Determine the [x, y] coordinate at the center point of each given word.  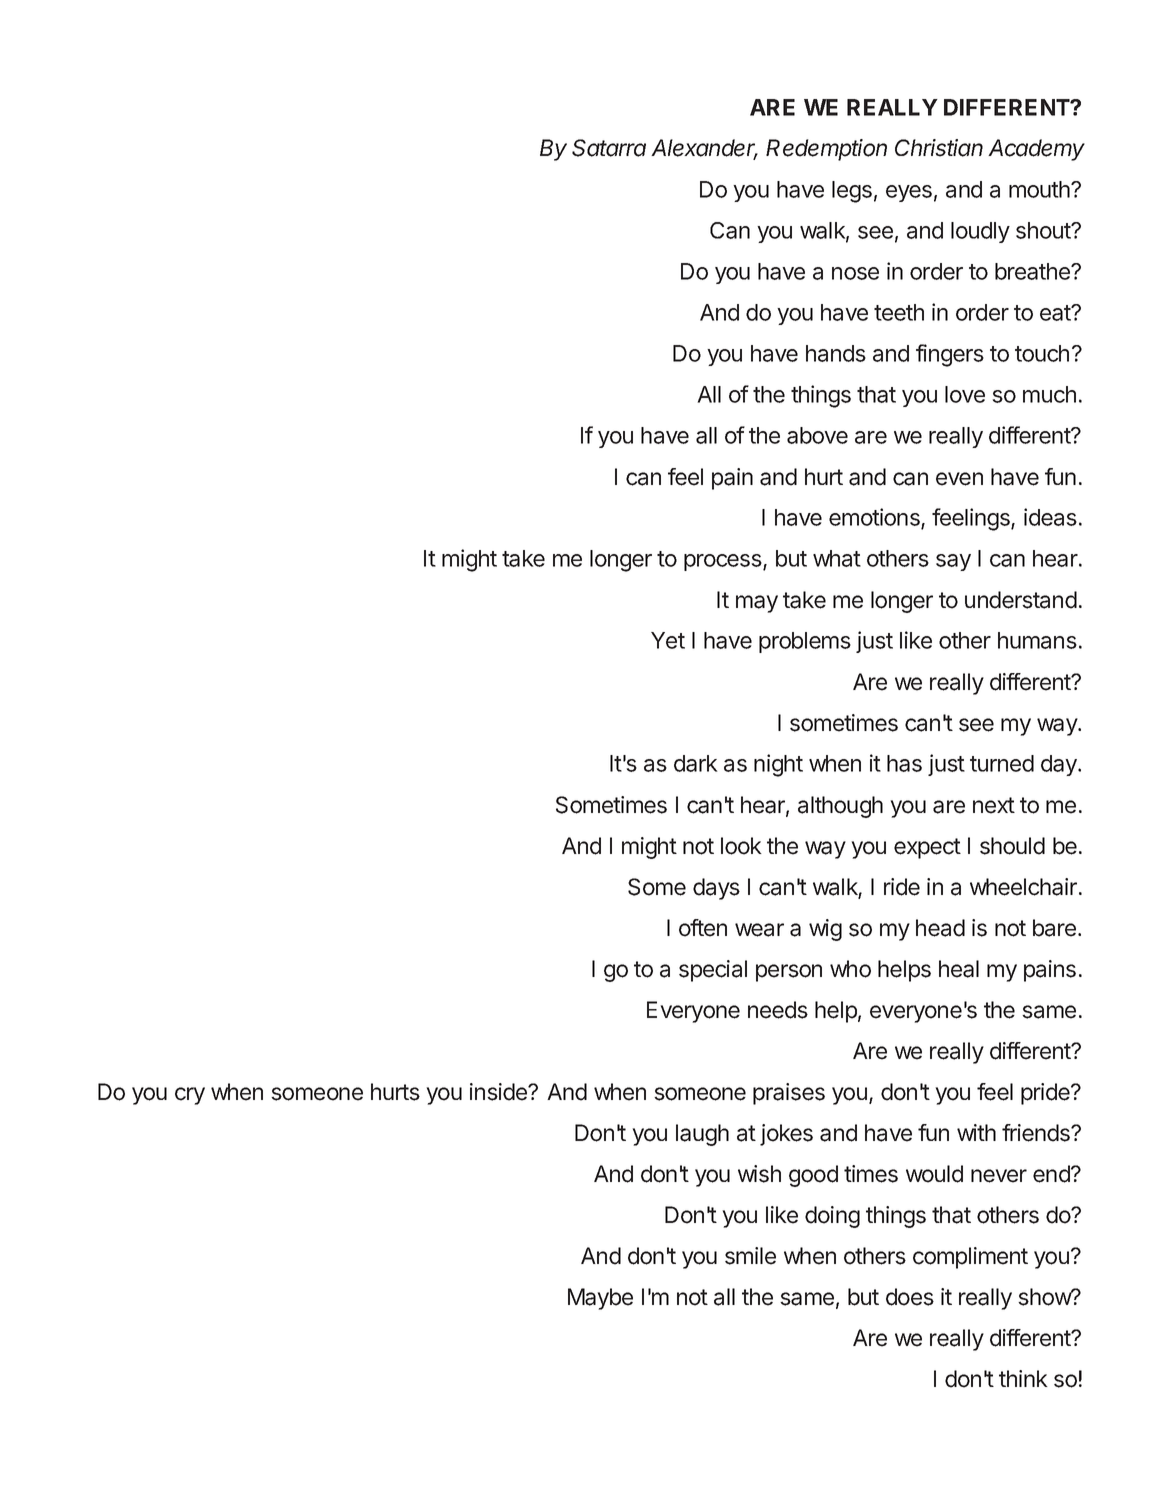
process [724, 562]
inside [499, 1092]
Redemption [826, 150]
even [959, 479]
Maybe [600, 1299]
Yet [668, 640]
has [904, 763]
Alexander [704, 149]
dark [696, 763]
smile [750, 1256]
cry [190, 1096]
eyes [909, 193]
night [778, 765]
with [976, 1132]
